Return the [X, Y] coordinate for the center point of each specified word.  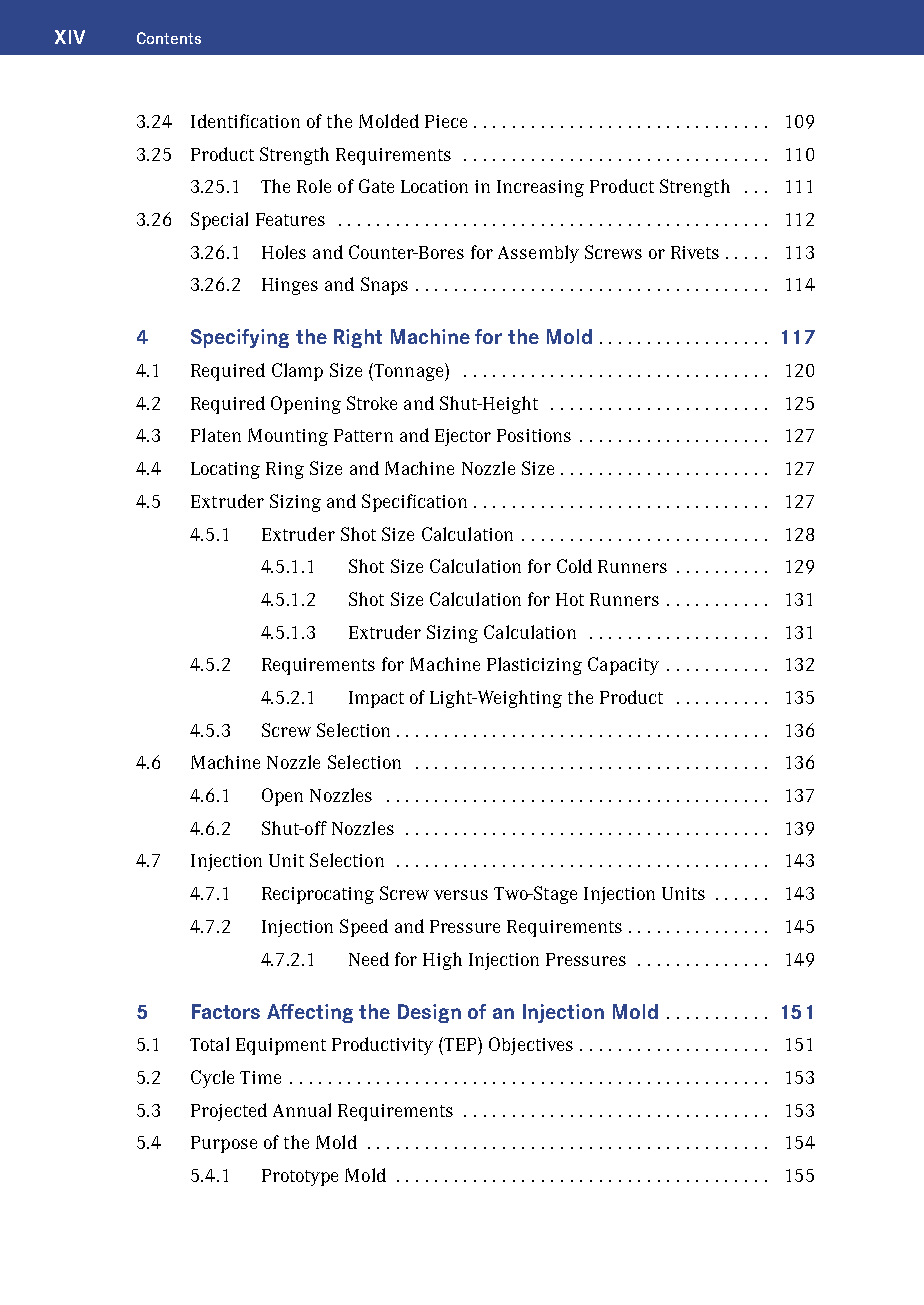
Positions [534, 435]
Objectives [531, 1046]
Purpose [224, 1144]
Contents [169, 38]
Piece [446, 121]
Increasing [540, 188]
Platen [216, 435]
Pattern [363, 435]
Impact [376, 699]
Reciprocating [318, 895]
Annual [302, 1110]
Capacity [623, 666]
